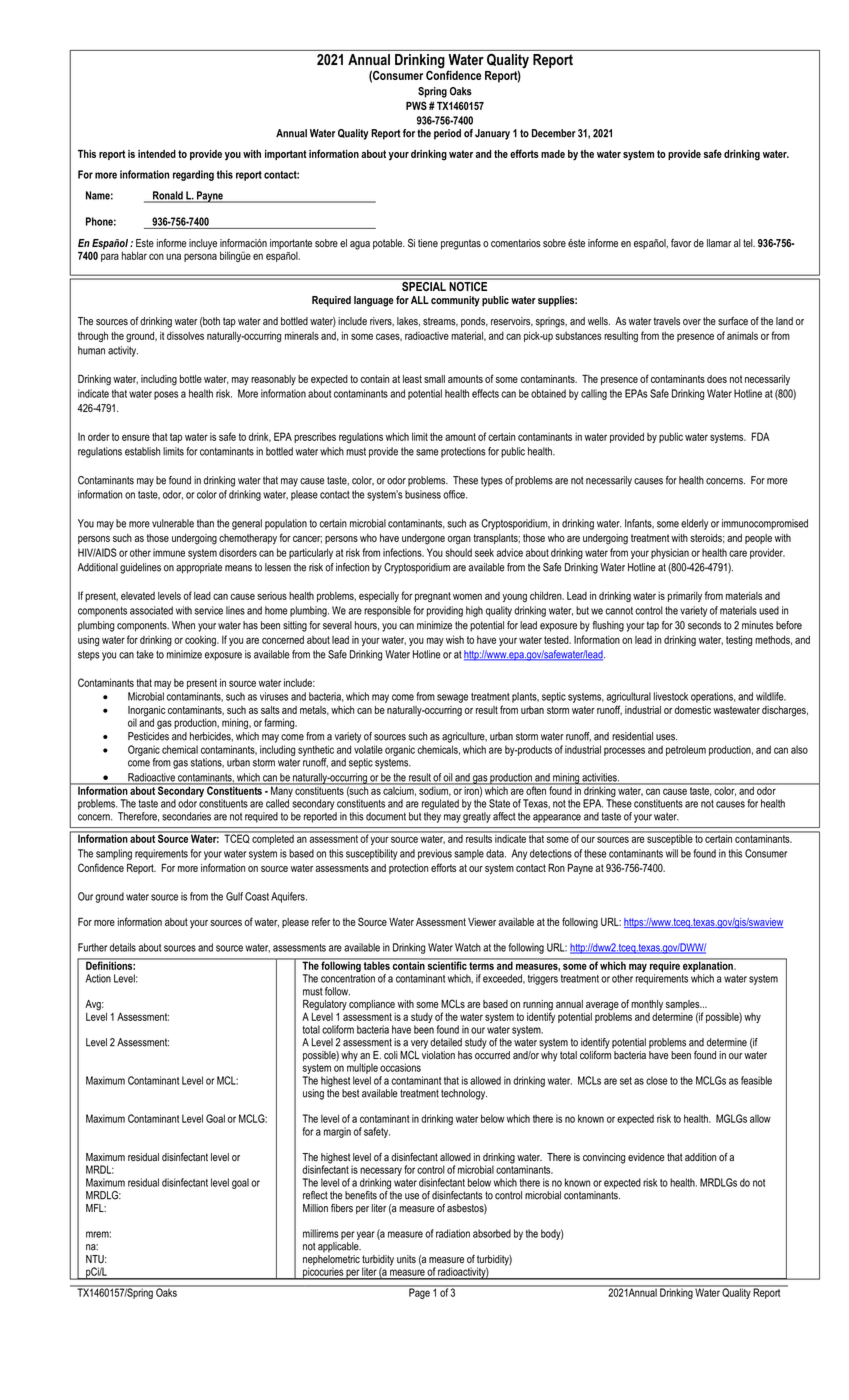 This page has height=1400, width=849. What do you see at coordinates (453, 1233) in the page?
I see `radiation` at bounding box center [453, 1233].
